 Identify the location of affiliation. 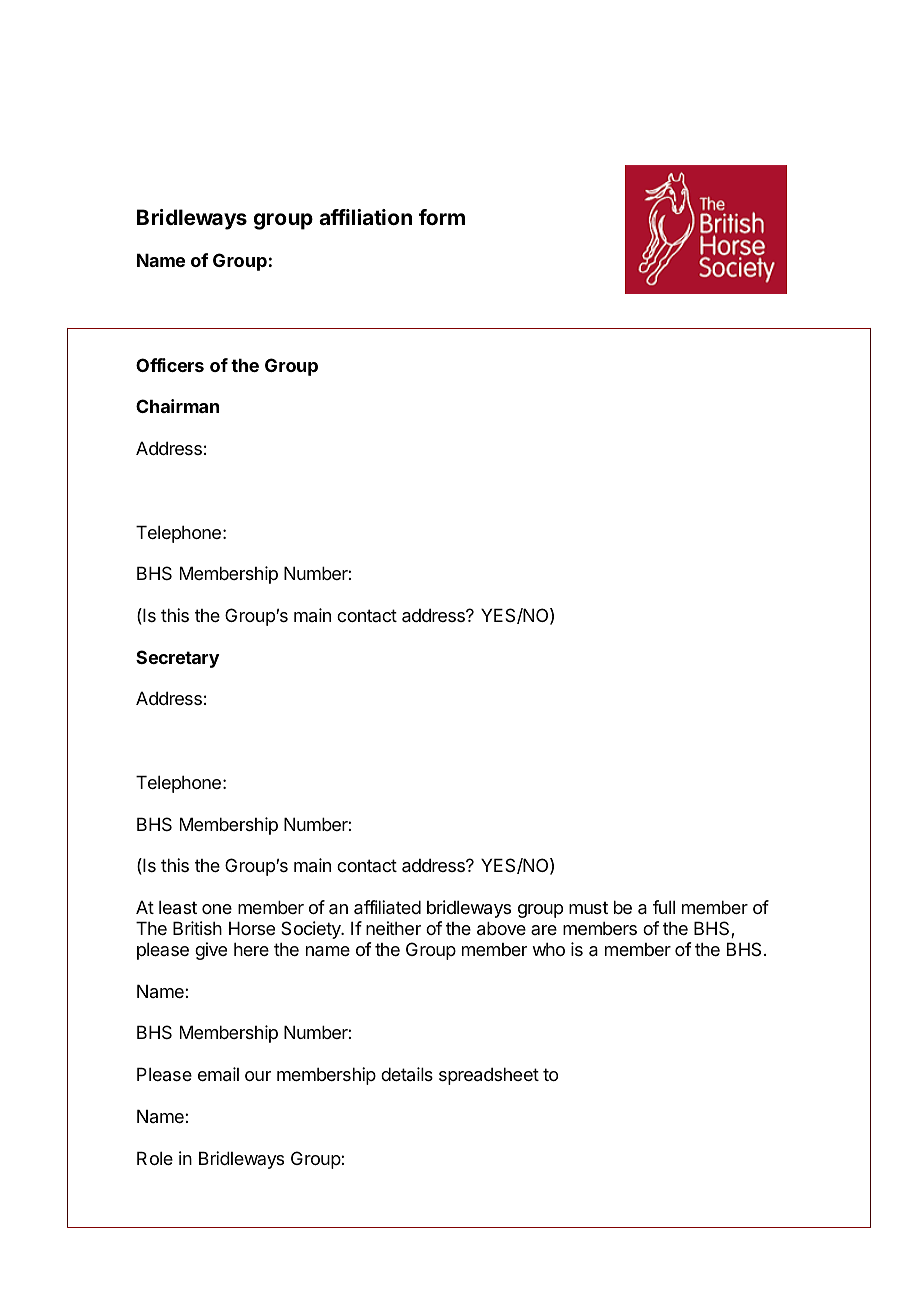
(365, 217).
